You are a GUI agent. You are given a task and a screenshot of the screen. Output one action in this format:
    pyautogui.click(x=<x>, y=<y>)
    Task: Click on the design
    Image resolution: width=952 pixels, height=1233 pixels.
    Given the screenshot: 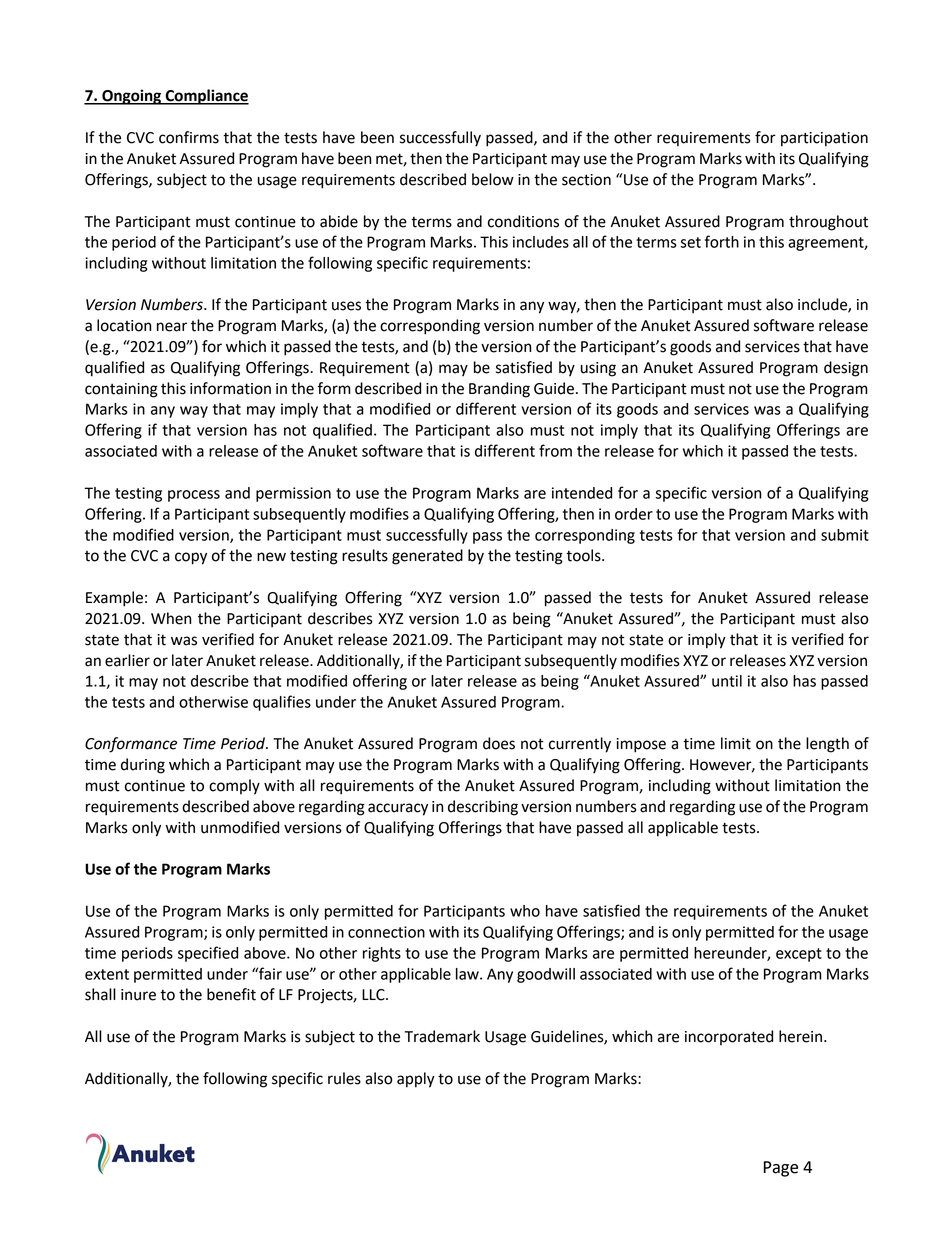 What is the action you would take?
    pyautogui.click(x=846, y=369)
